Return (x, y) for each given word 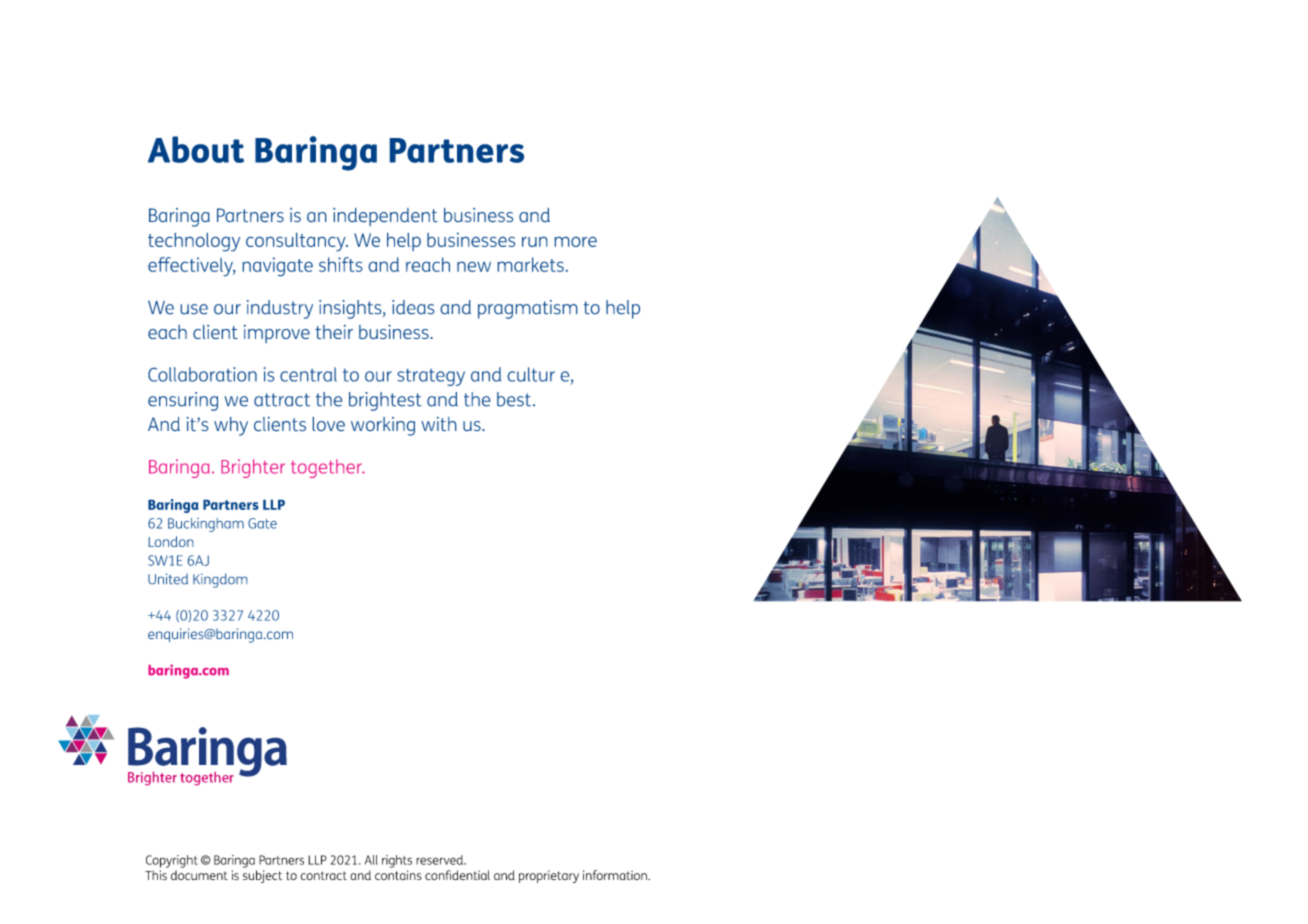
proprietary (549, 876)
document (199, 875)
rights (397, 861)
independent (385, 217)
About (196, 149)
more (576, 242)
